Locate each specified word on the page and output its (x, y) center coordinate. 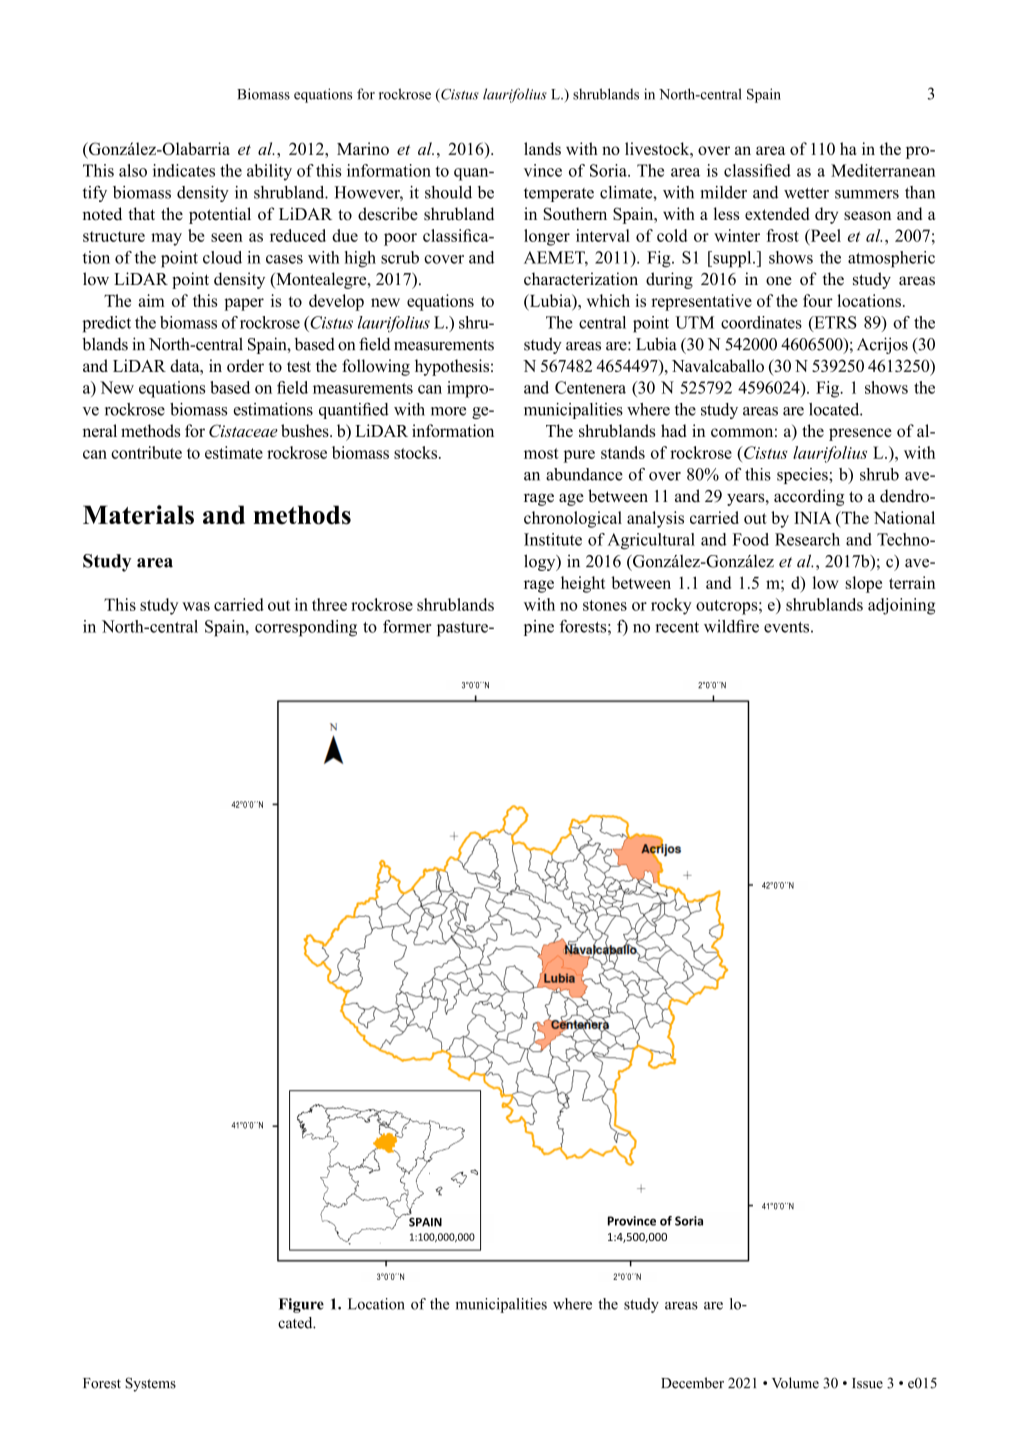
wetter (806, 193)
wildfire (731, 626)
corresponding (306, 628)
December (692, 1383)
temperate (559, 195)
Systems (150, 1384)
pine (539, 628)
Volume (795, 1383)
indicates (184, 170)
